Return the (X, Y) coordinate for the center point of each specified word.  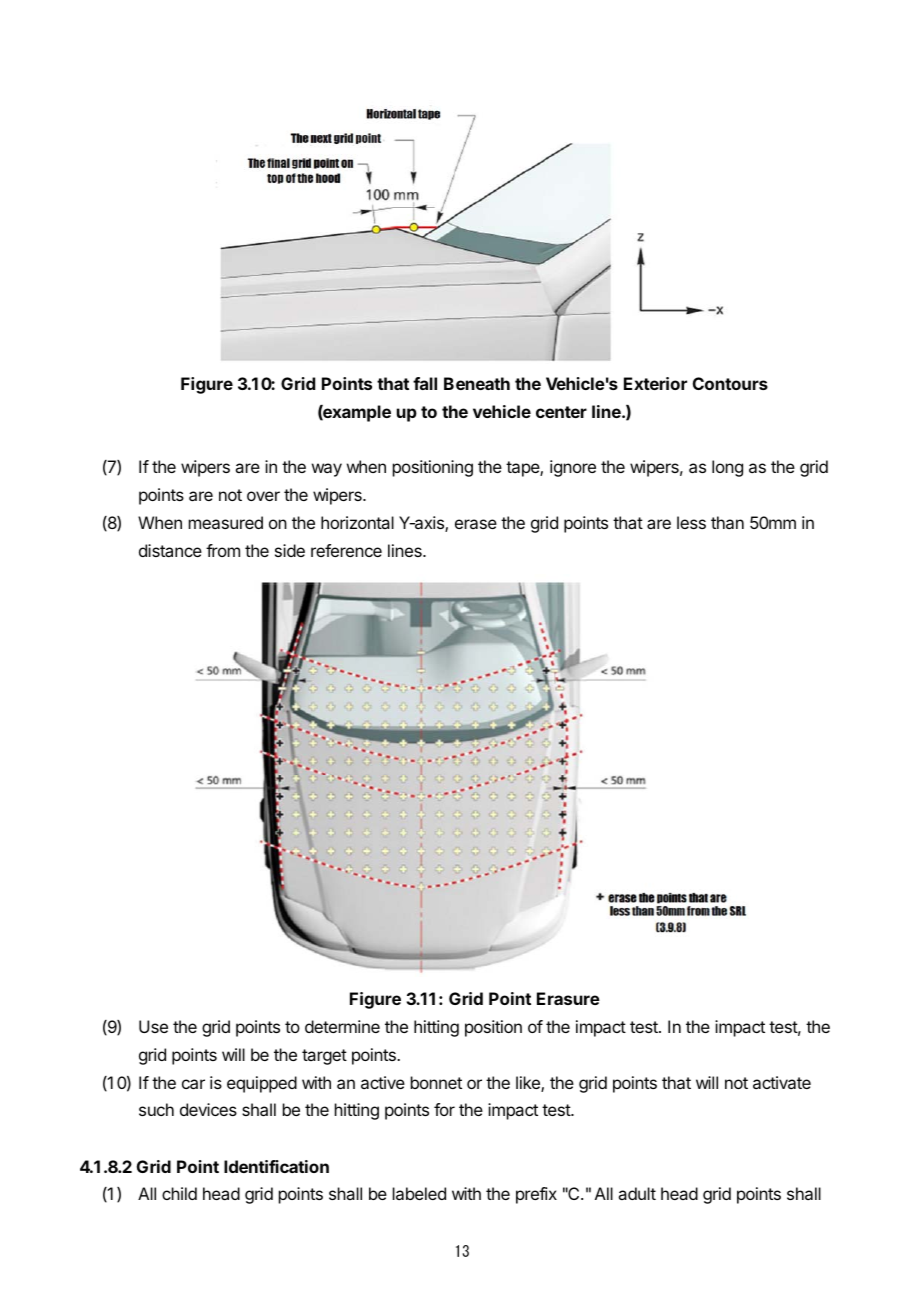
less (691, 522)
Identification (276, 1166)
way (327, 470)
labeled (419, 1193)
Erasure (568, 998)
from (223, 550)
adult (637, 1193)
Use (153, 1026)
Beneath (477, 383)
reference (346, 550)
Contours (730, 383)
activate (782, 1082)
